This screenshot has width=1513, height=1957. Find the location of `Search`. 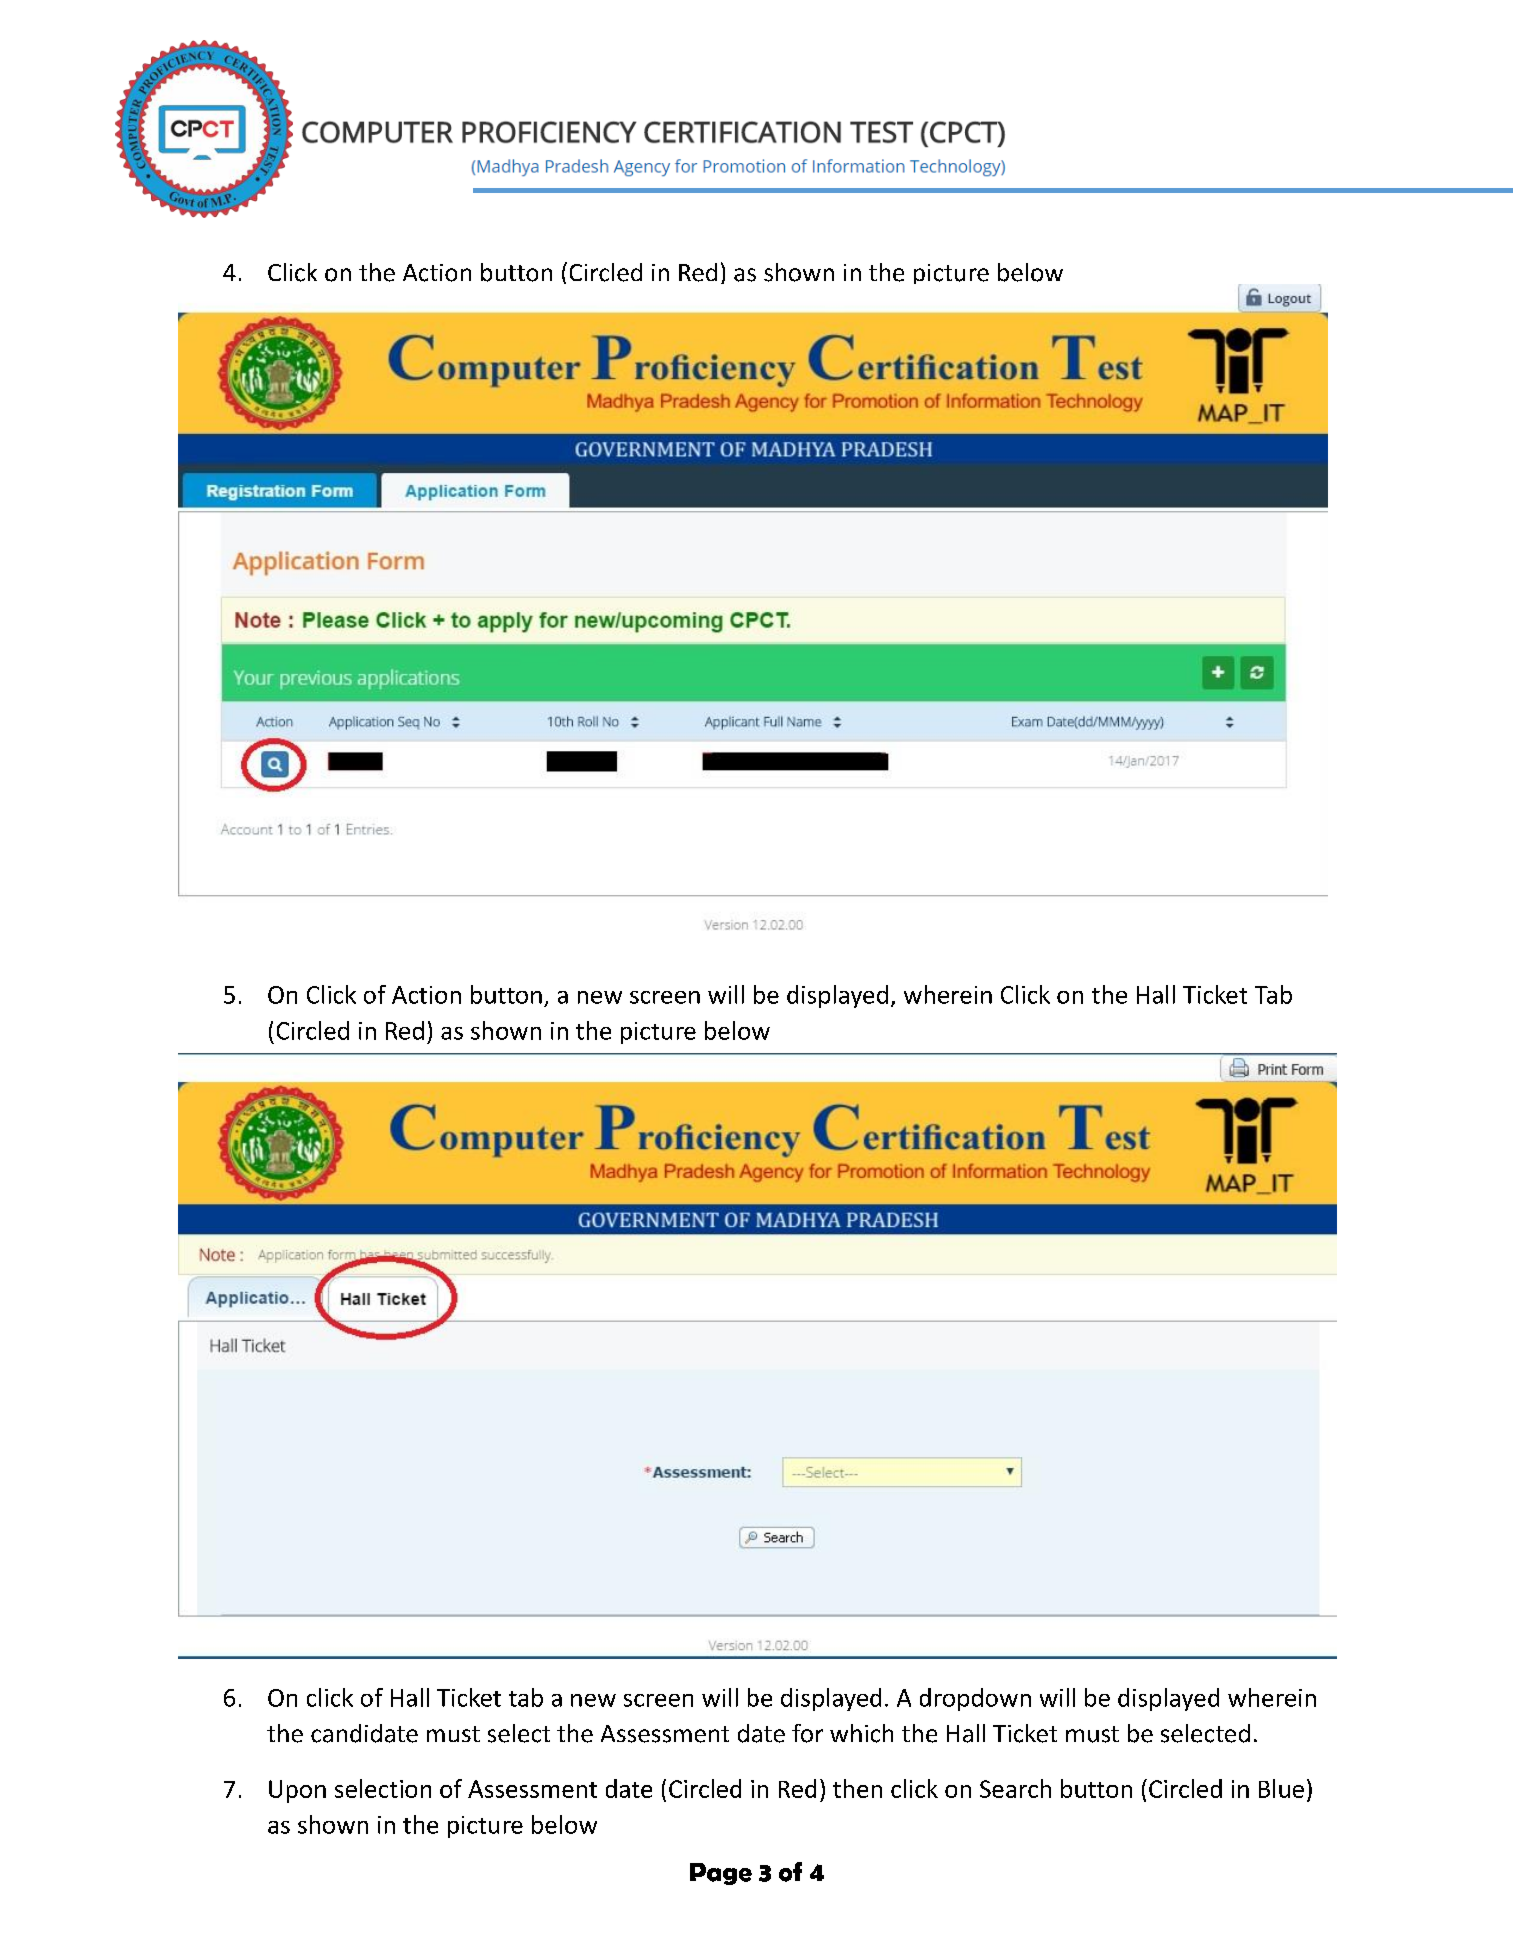

Search is located at coordinates (1015, 1788).
